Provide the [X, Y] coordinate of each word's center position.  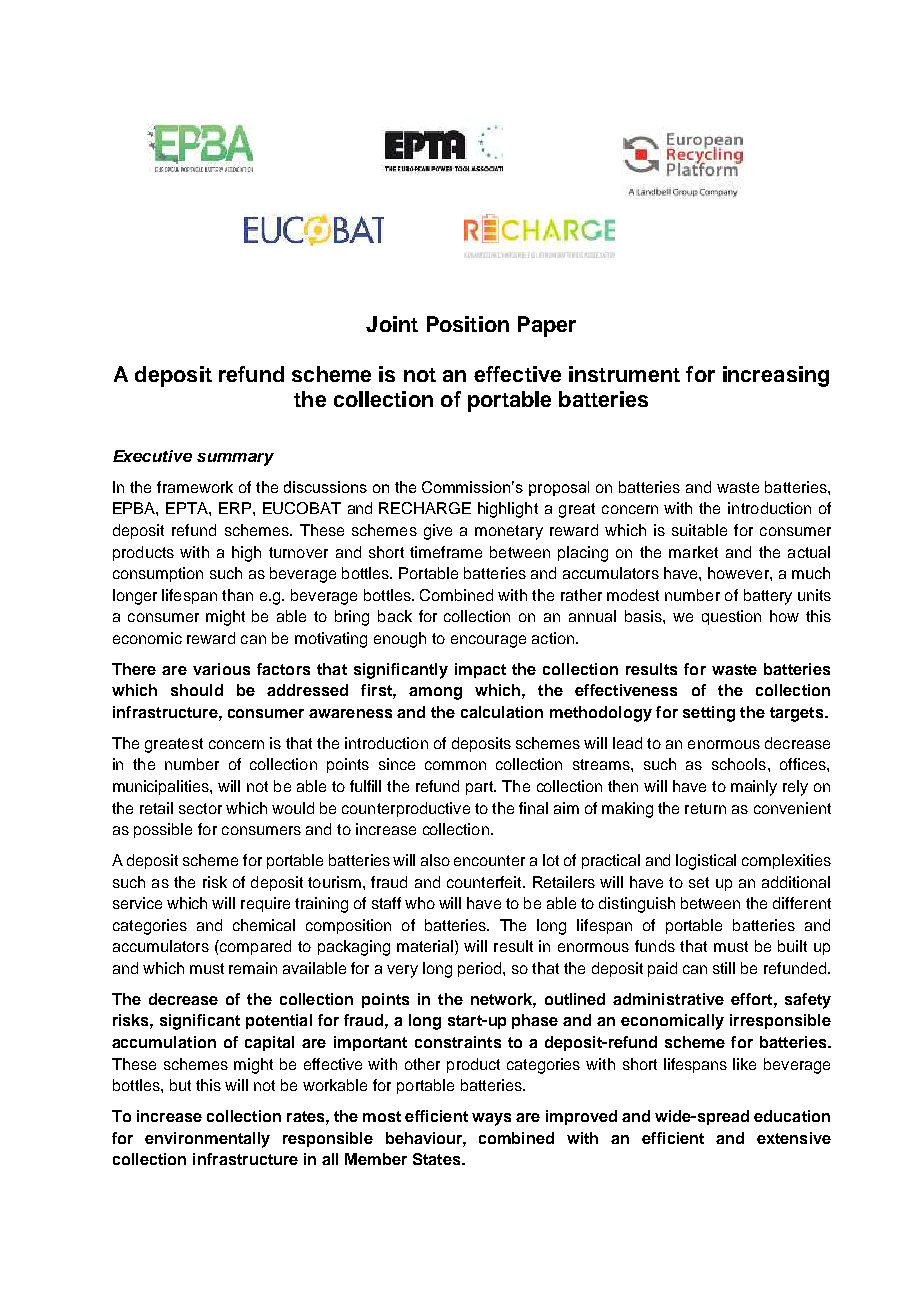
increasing [776, 376]
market [693, 552]
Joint [392, 324]
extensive [794, 1138]
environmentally [207, 1140]
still [724, 968]
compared [254, 947]
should [197, 690]
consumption [158, 574]
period [481, 969]
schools [739, 764]
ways [491, 1119]
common [455, 765]
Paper [547, 326]
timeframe [446, 552]
